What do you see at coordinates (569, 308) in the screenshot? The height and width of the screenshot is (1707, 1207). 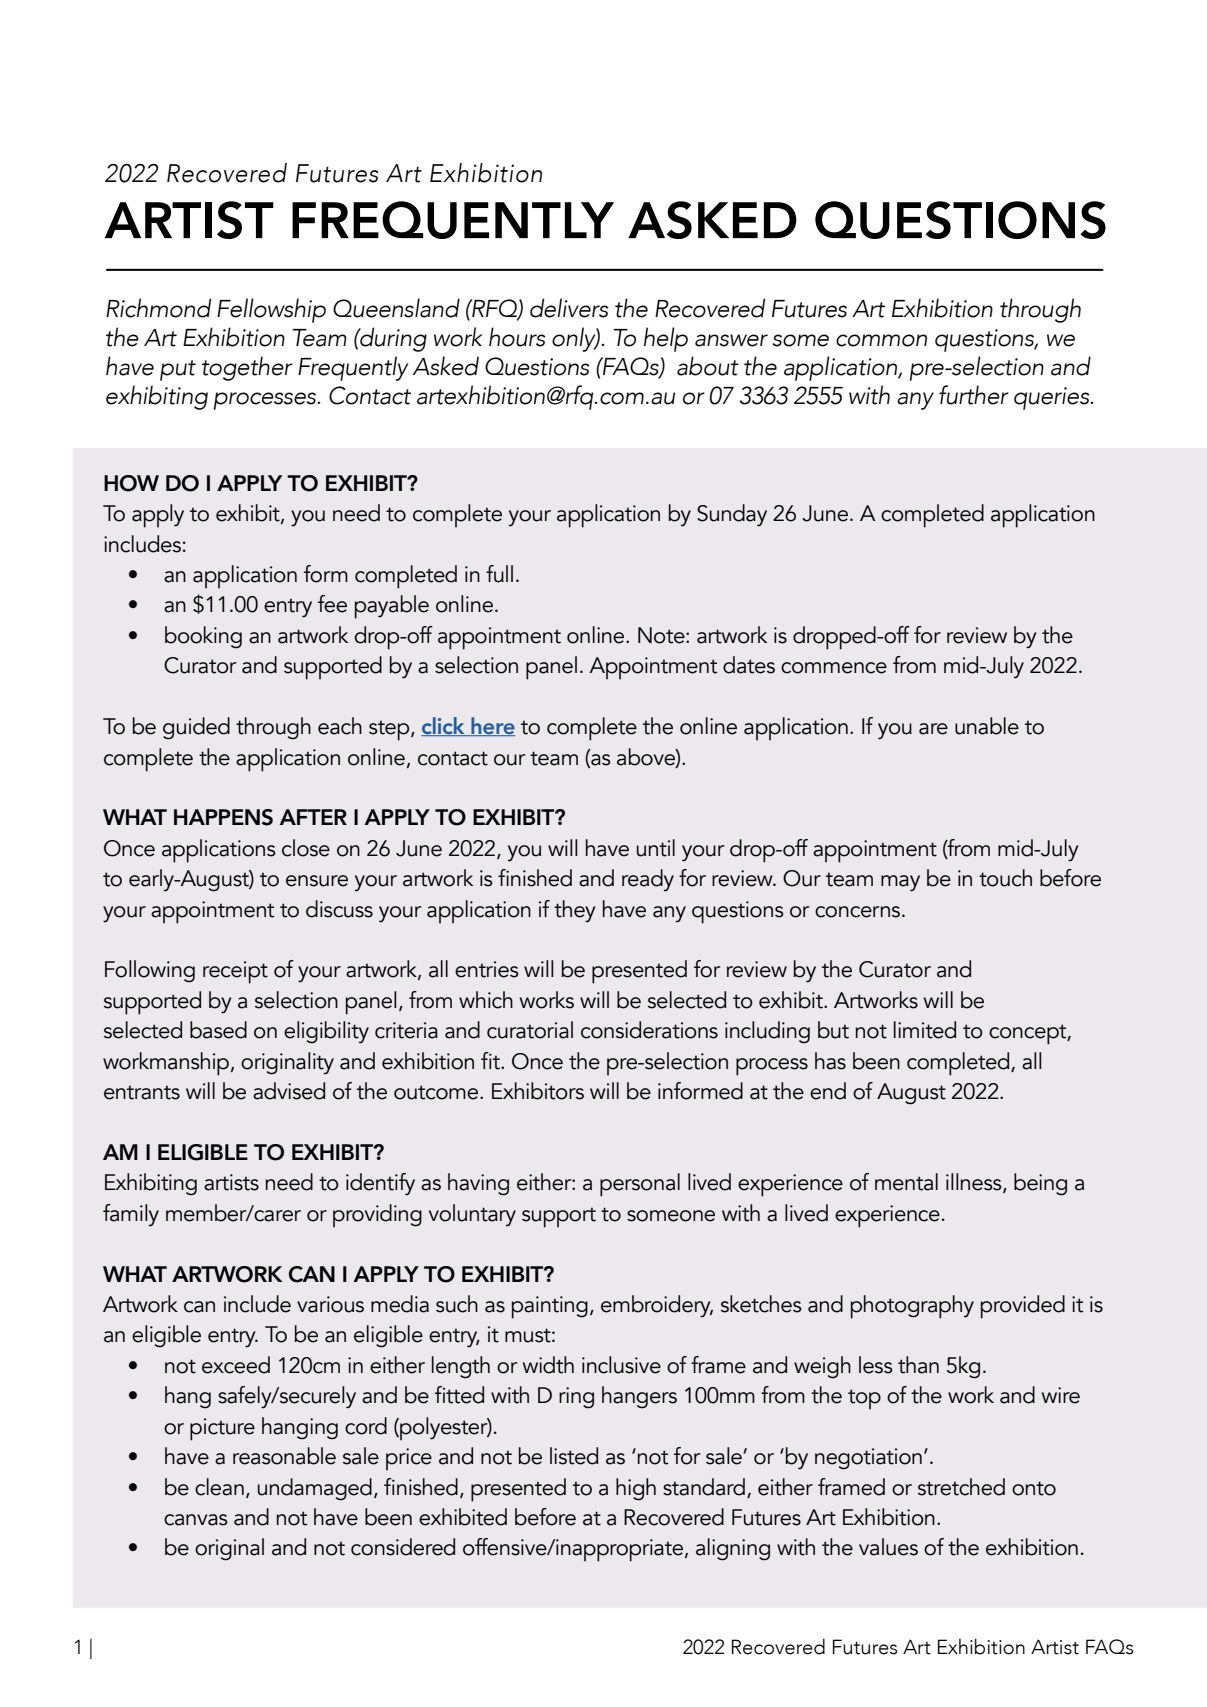 I see `delivers` at bounding box center [569, 308].
